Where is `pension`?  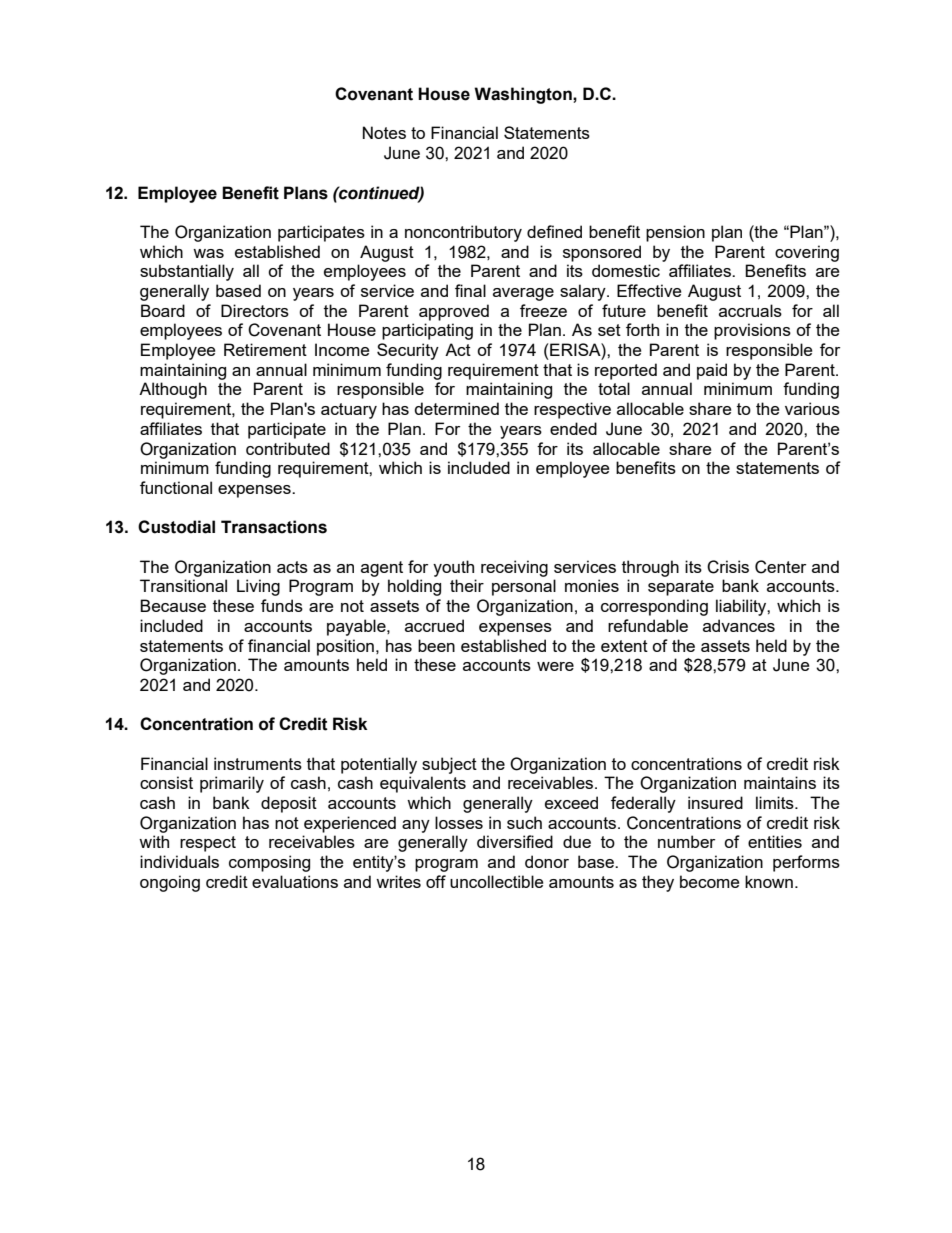
pension is located at coordinates (675, 233).
